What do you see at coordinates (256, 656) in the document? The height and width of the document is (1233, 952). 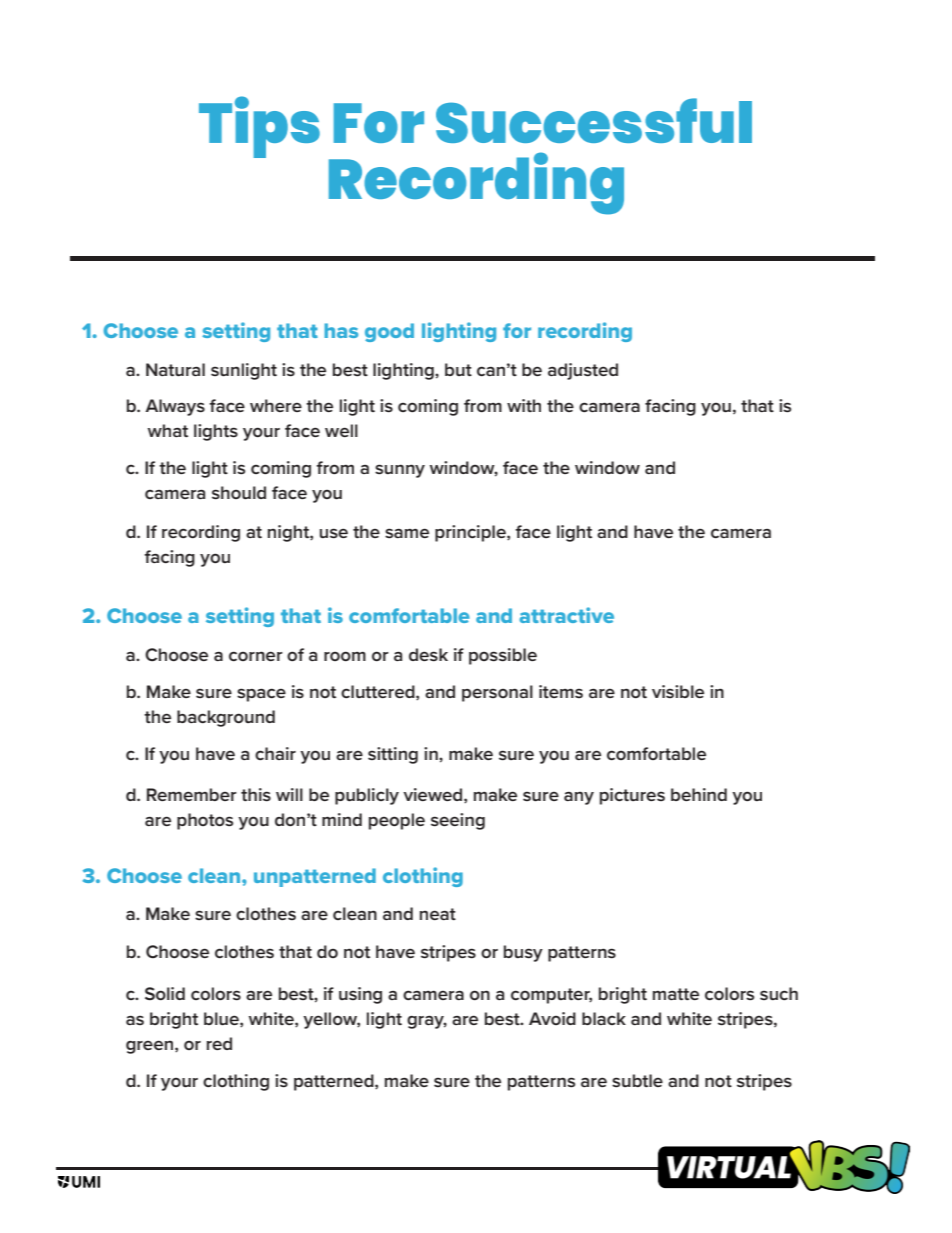 I see `corner` at bounding box center [256, 656].
